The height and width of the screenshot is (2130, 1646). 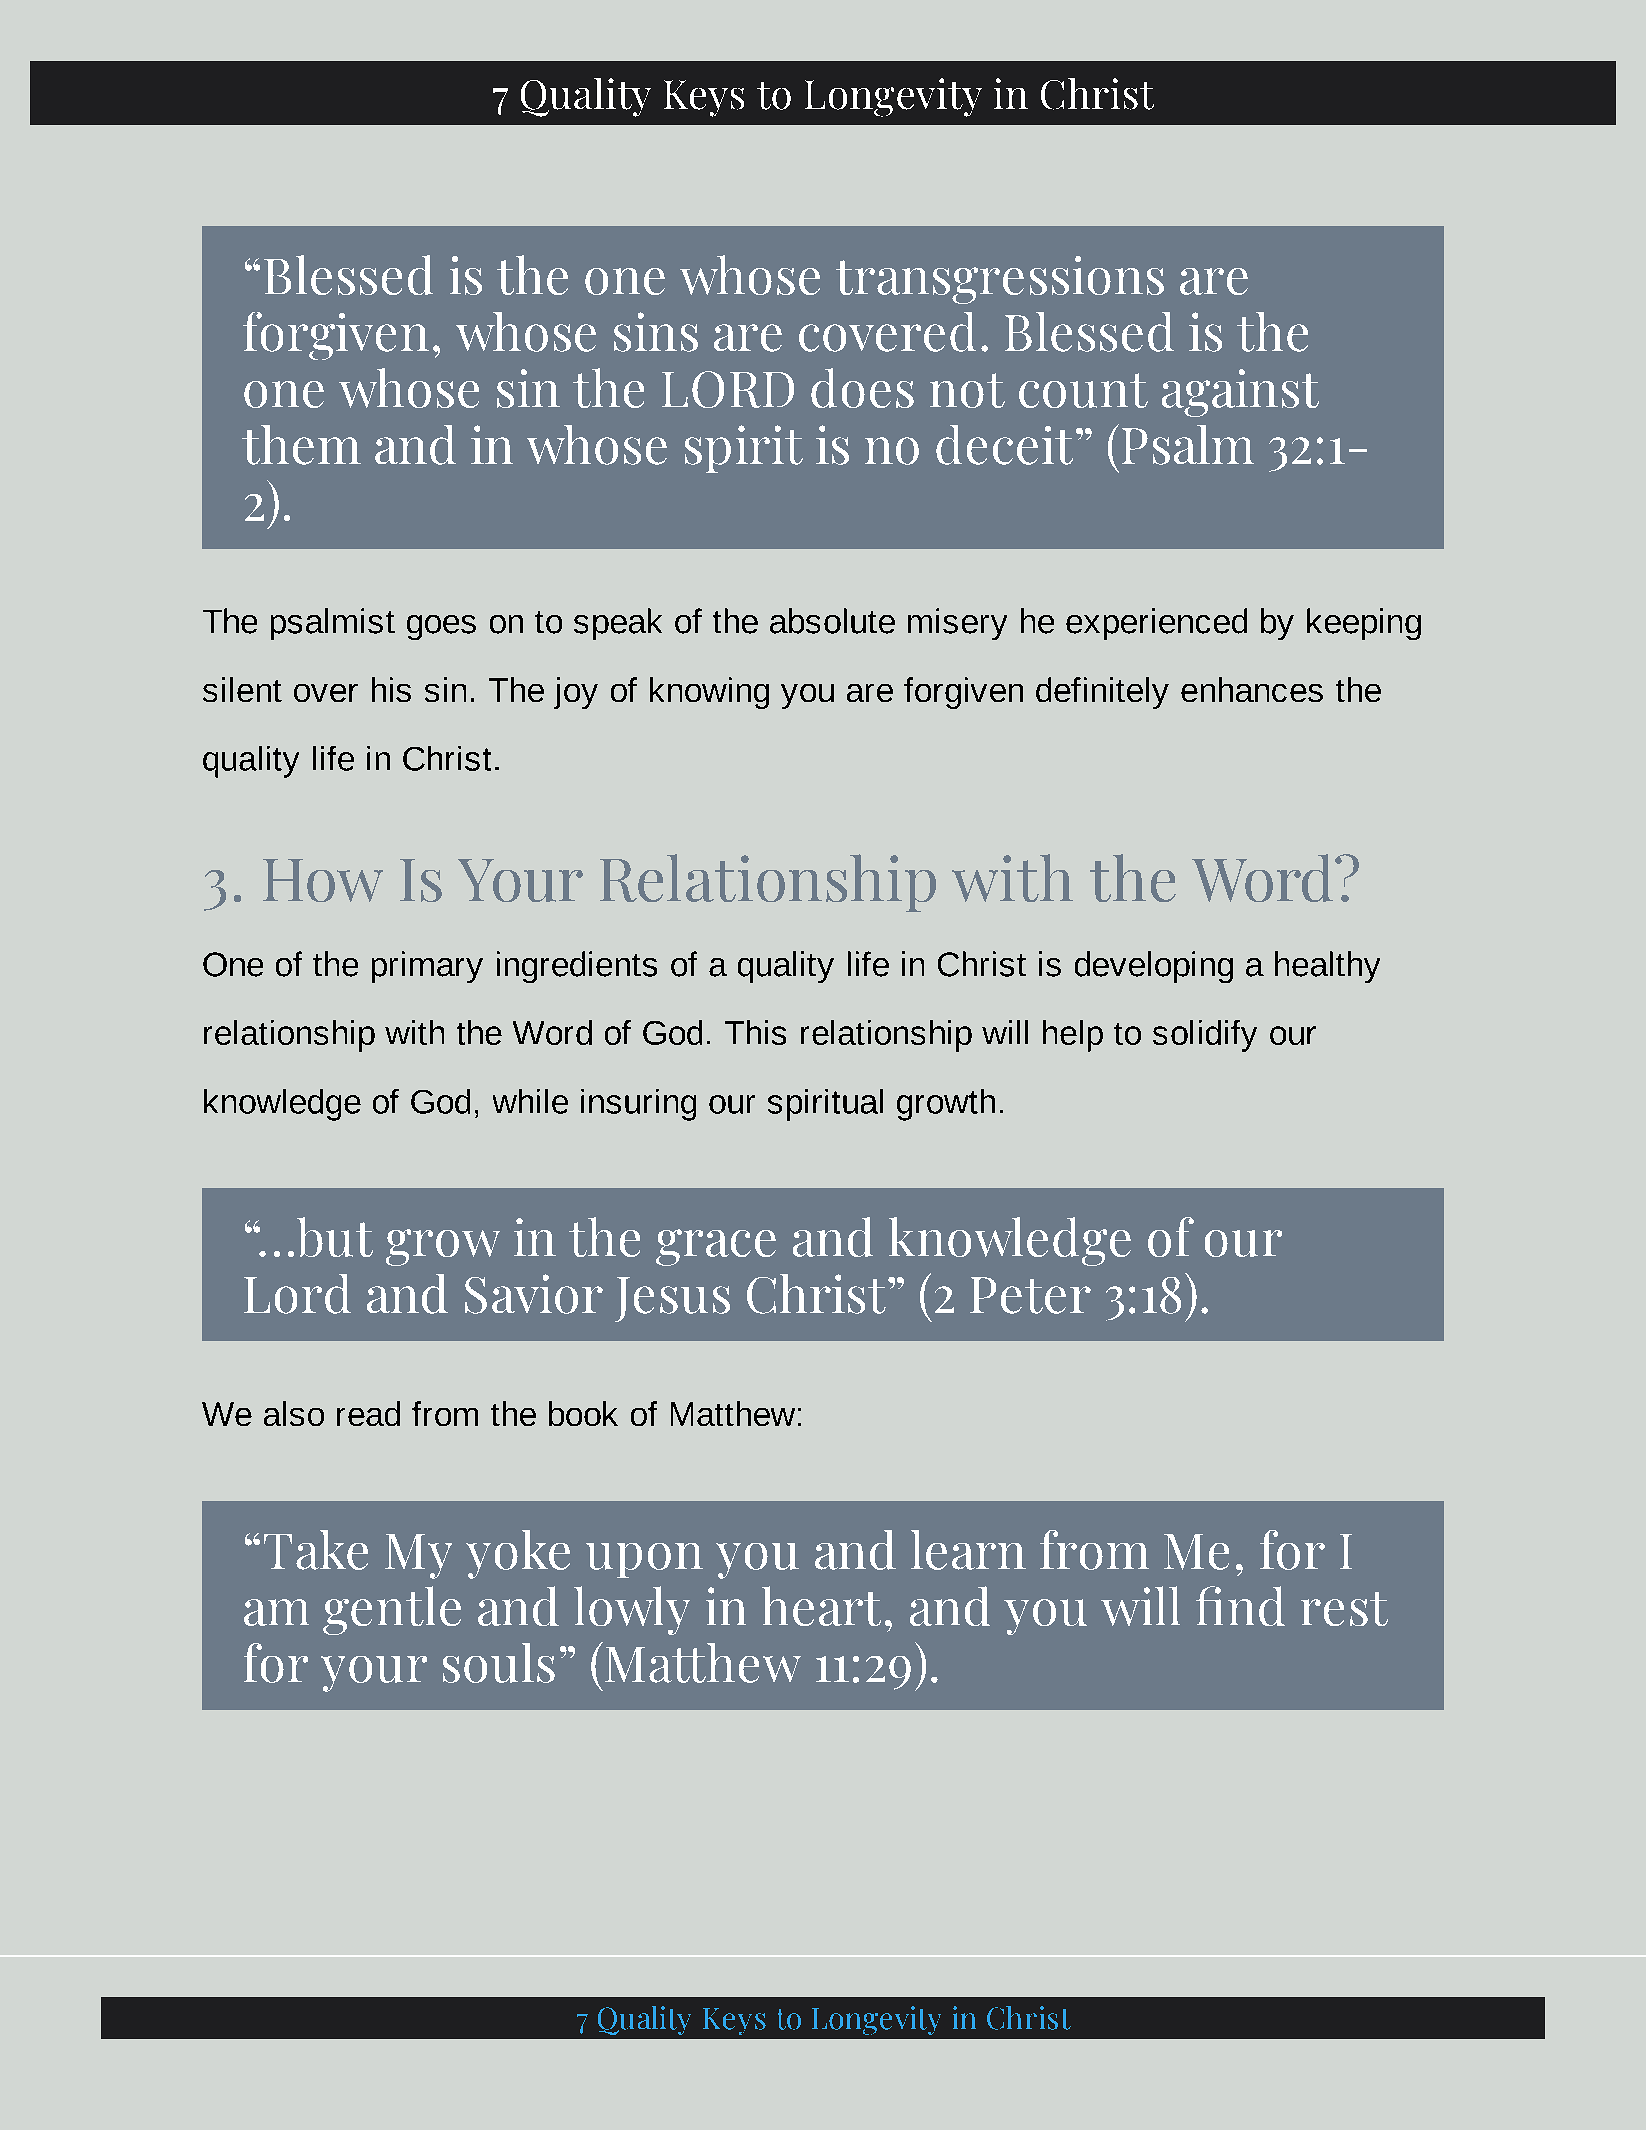 I want to click on sins, so click(x=656, y=332).
